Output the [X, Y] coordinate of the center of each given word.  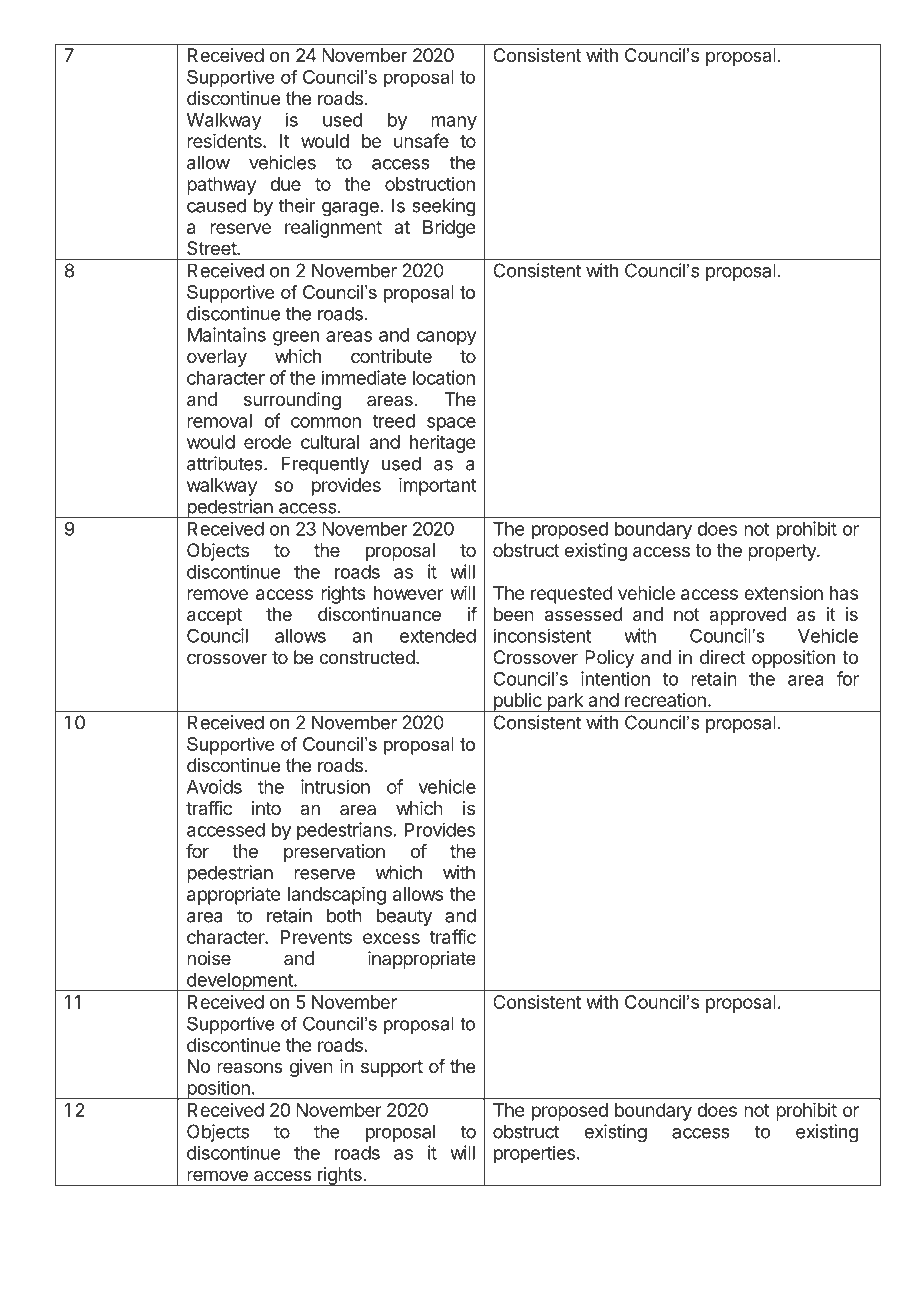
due [285, 184]
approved [747, 616]
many [454, 123]
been [514, 614]
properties [534, 1154]
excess [391, 938]
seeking [444, 207]
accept [214, 616]
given [311, 1068]
